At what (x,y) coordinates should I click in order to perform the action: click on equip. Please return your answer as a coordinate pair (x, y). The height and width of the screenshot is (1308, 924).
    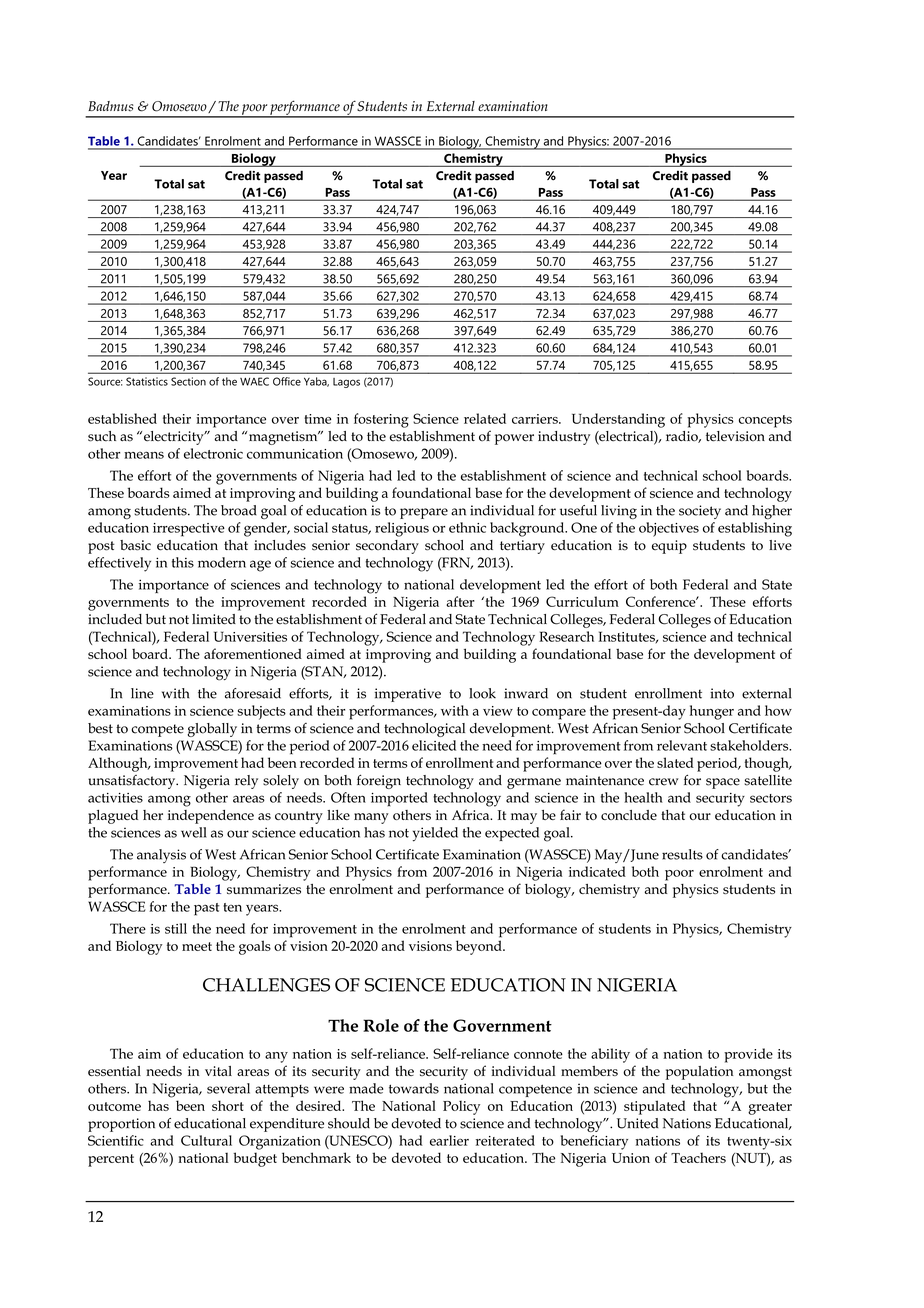
    Looking at the image, I should click on (669, 547).
